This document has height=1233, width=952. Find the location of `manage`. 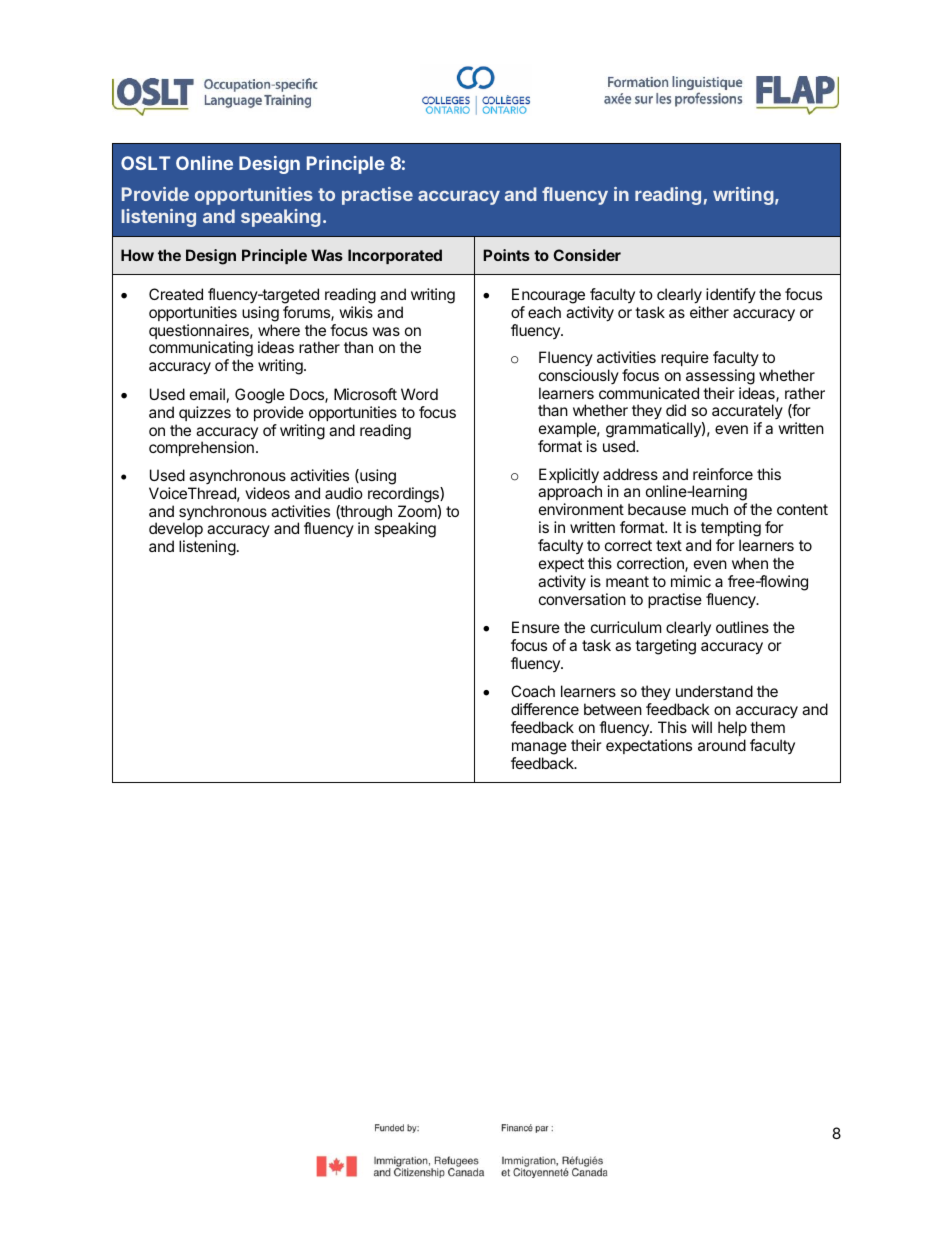

manage is located at coordinates (539, 748).
